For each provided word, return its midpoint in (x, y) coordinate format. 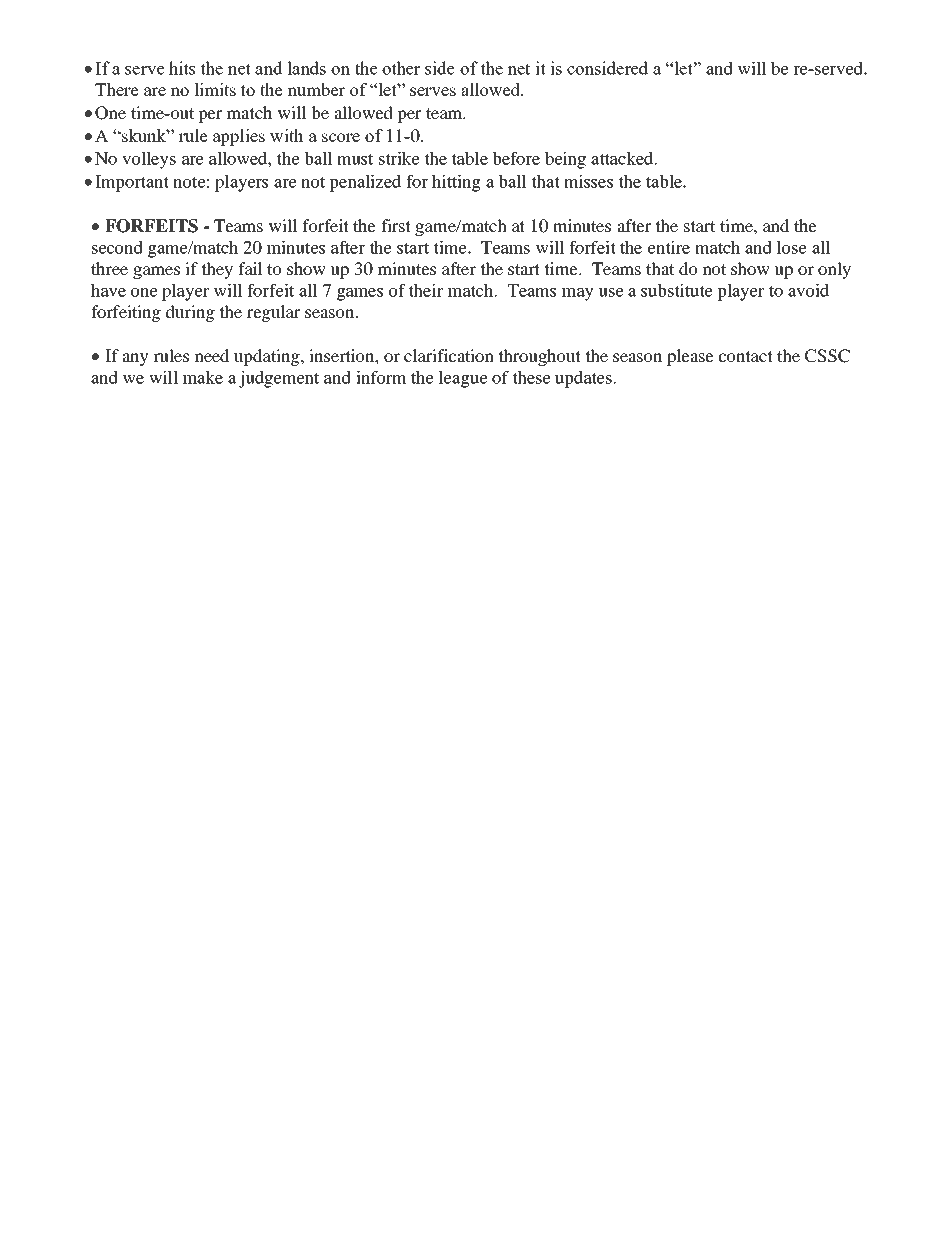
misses (588, 181)
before (516, 158)
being (565, 160)
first (396, 225)
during (190, 313)
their (425, 290)
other (401, 68)
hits (182, 68)
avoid (808, 290)
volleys (149, 160)
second (117, 247)
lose (792, 247)
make (203, 377)
